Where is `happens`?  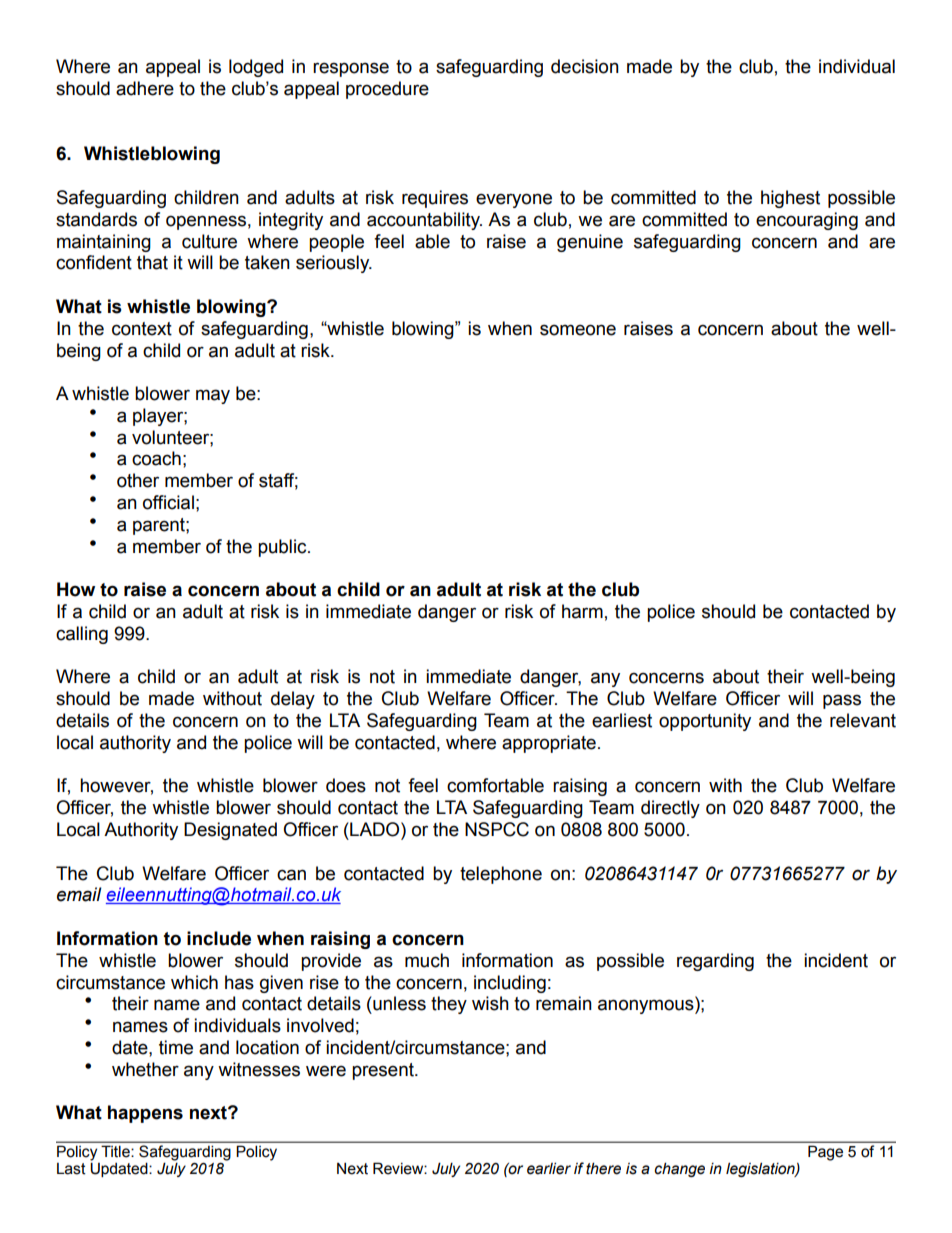 happens is located at coordinates (145, 1114).
